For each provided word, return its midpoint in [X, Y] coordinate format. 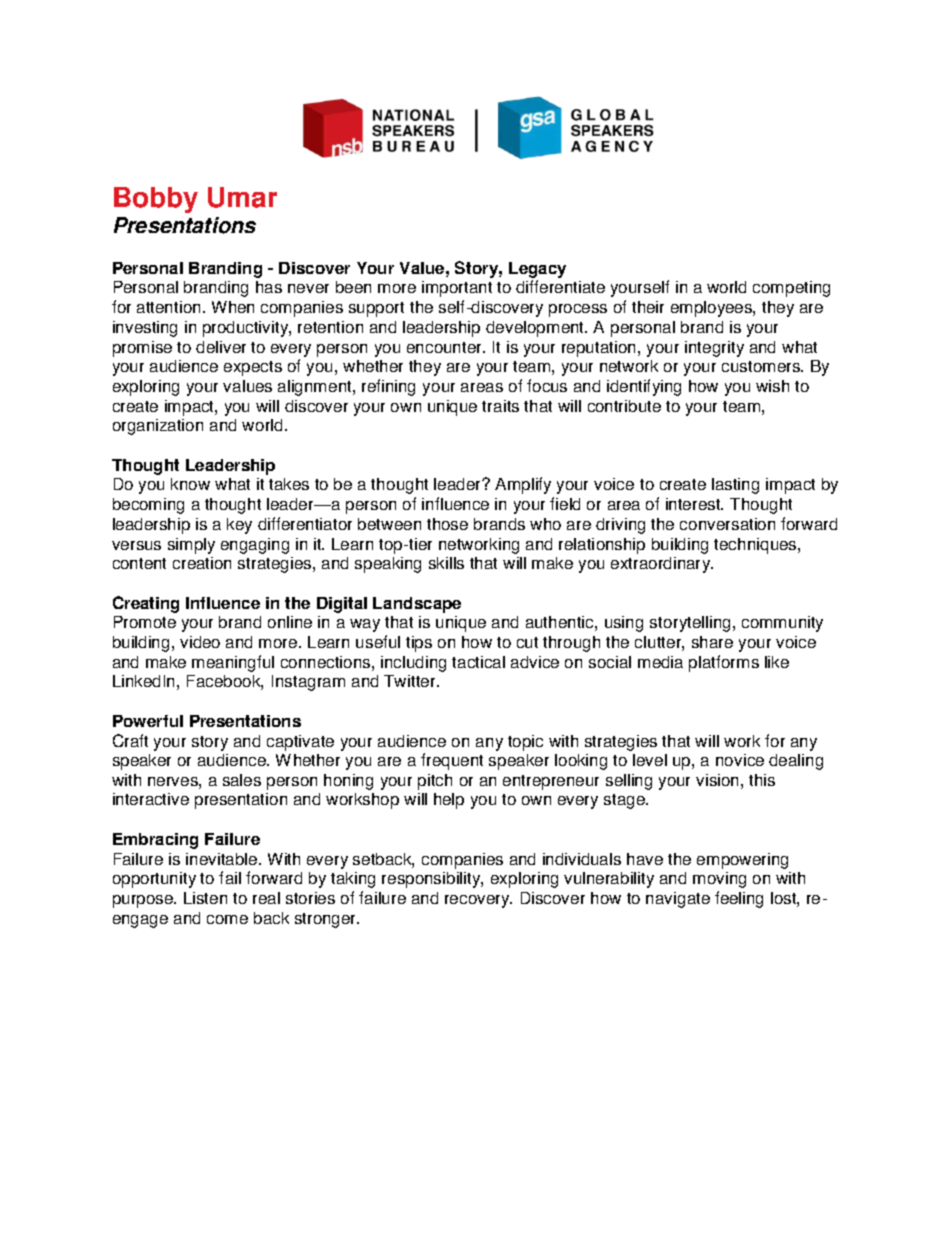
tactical [478, 662]
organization [158, 427]
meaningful [233, 663]
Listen [205, 898]
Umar [242, 197]
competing [791, 289]
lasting [735, 486]
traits [500, 406]
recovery [478, 901]
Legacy [537, 270]
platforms [724, 663]
